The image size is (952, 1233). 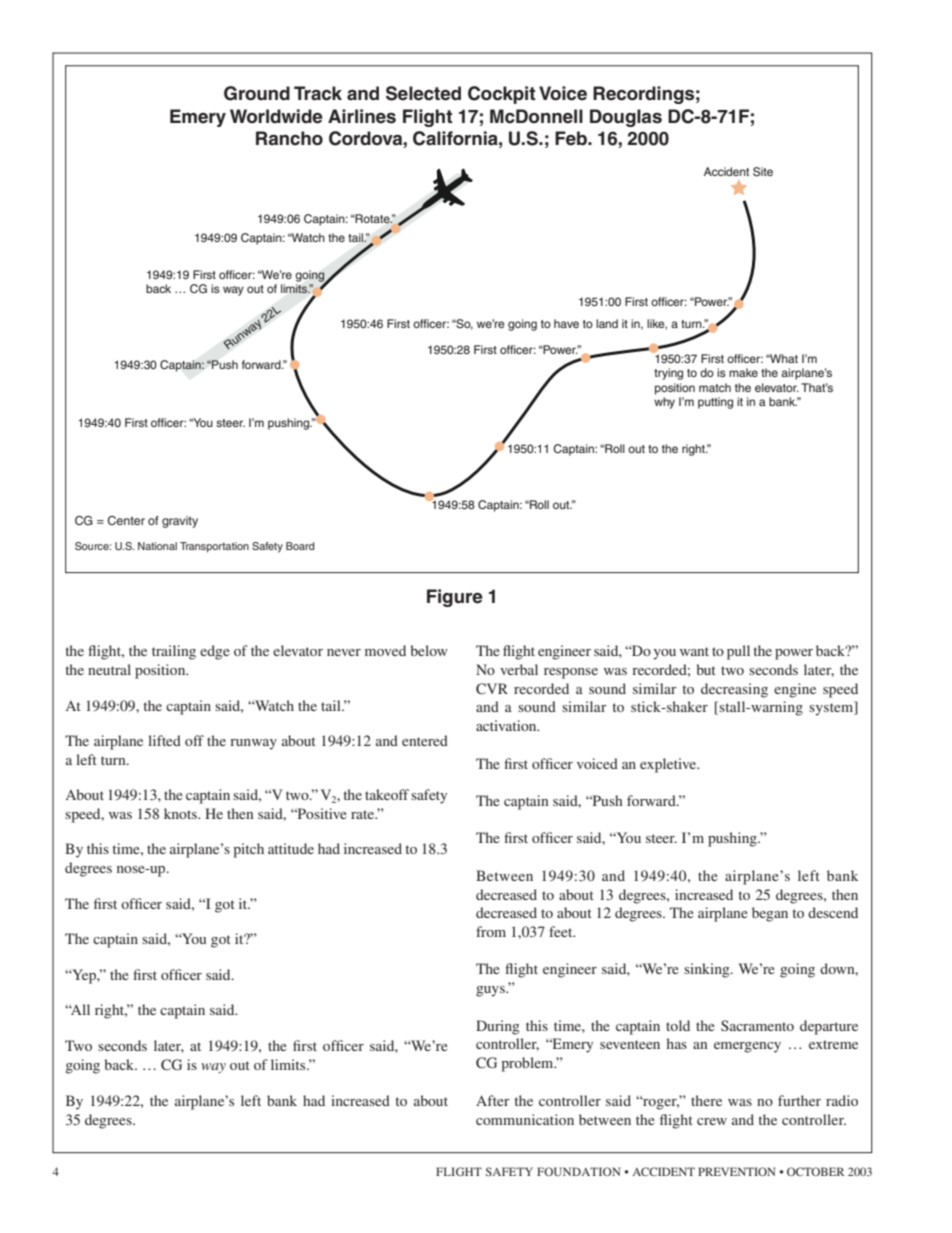 I want to click on gravity, so click(x=180, y=522).
